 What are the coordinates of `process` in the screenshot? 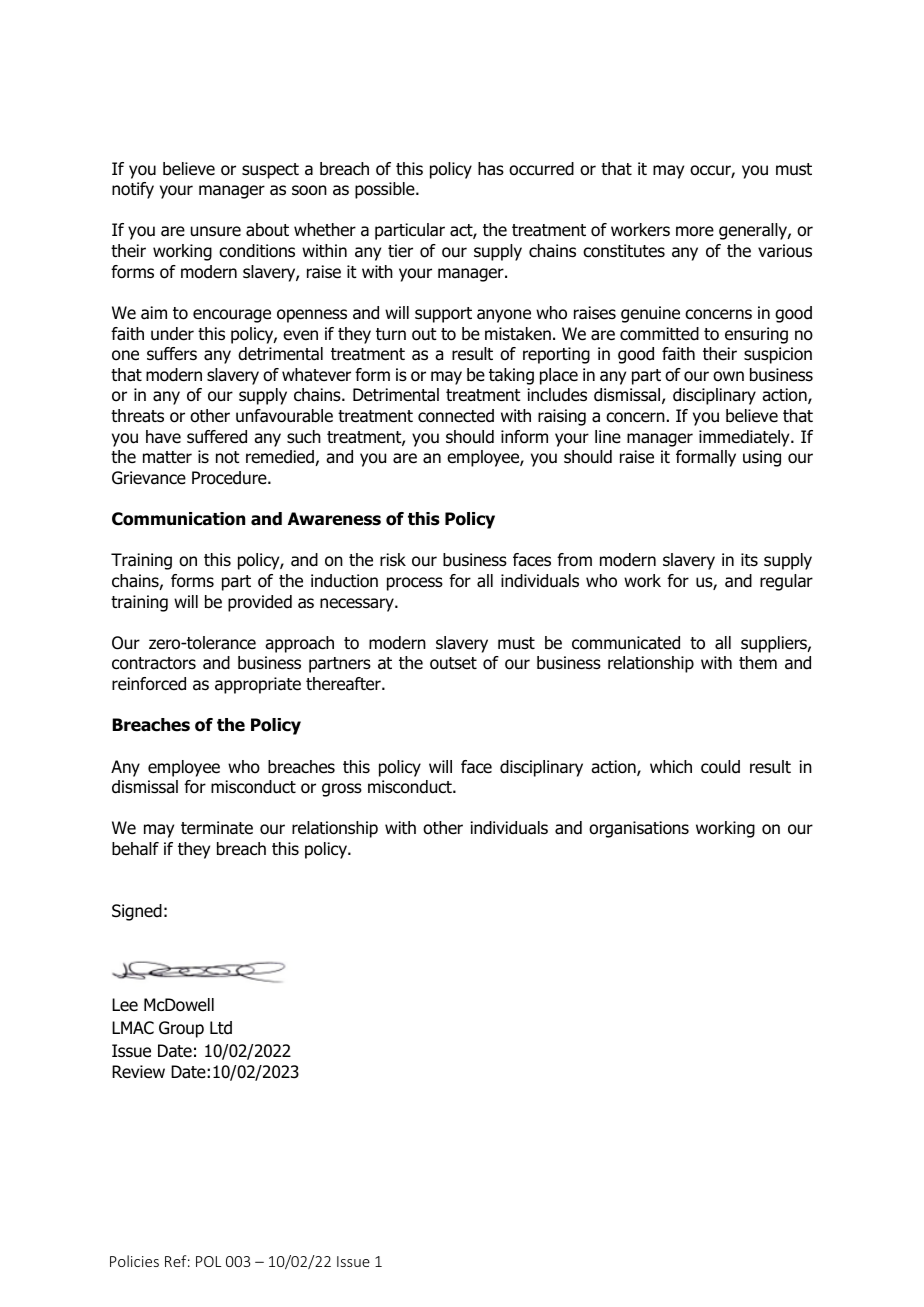 It's located at (415, 584).
